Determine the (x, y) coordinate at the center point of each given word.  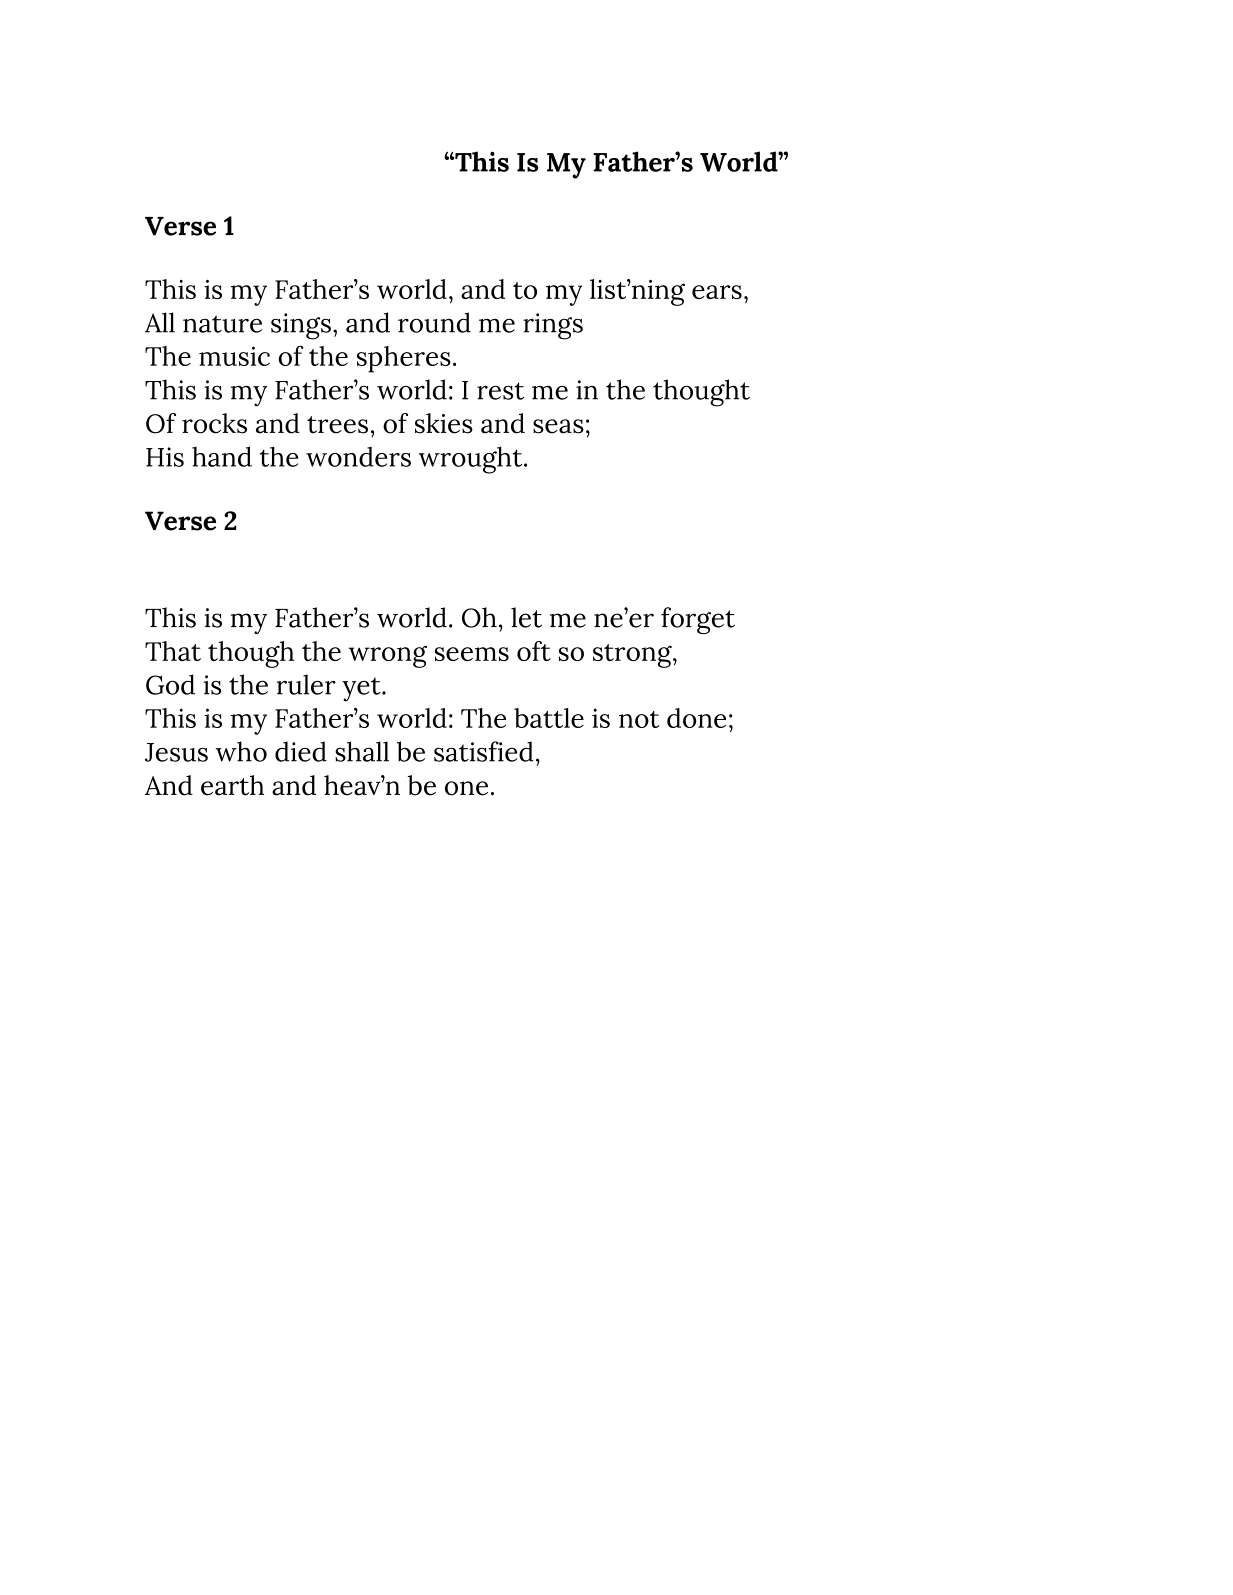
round (434, 322)
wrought (472, 460)
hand (222, 456)
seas (558, 426)
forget (698, 620)
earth (232, 785)
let (526, 617)
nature (222, 324)
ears (717, 292)
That (173, 651)
